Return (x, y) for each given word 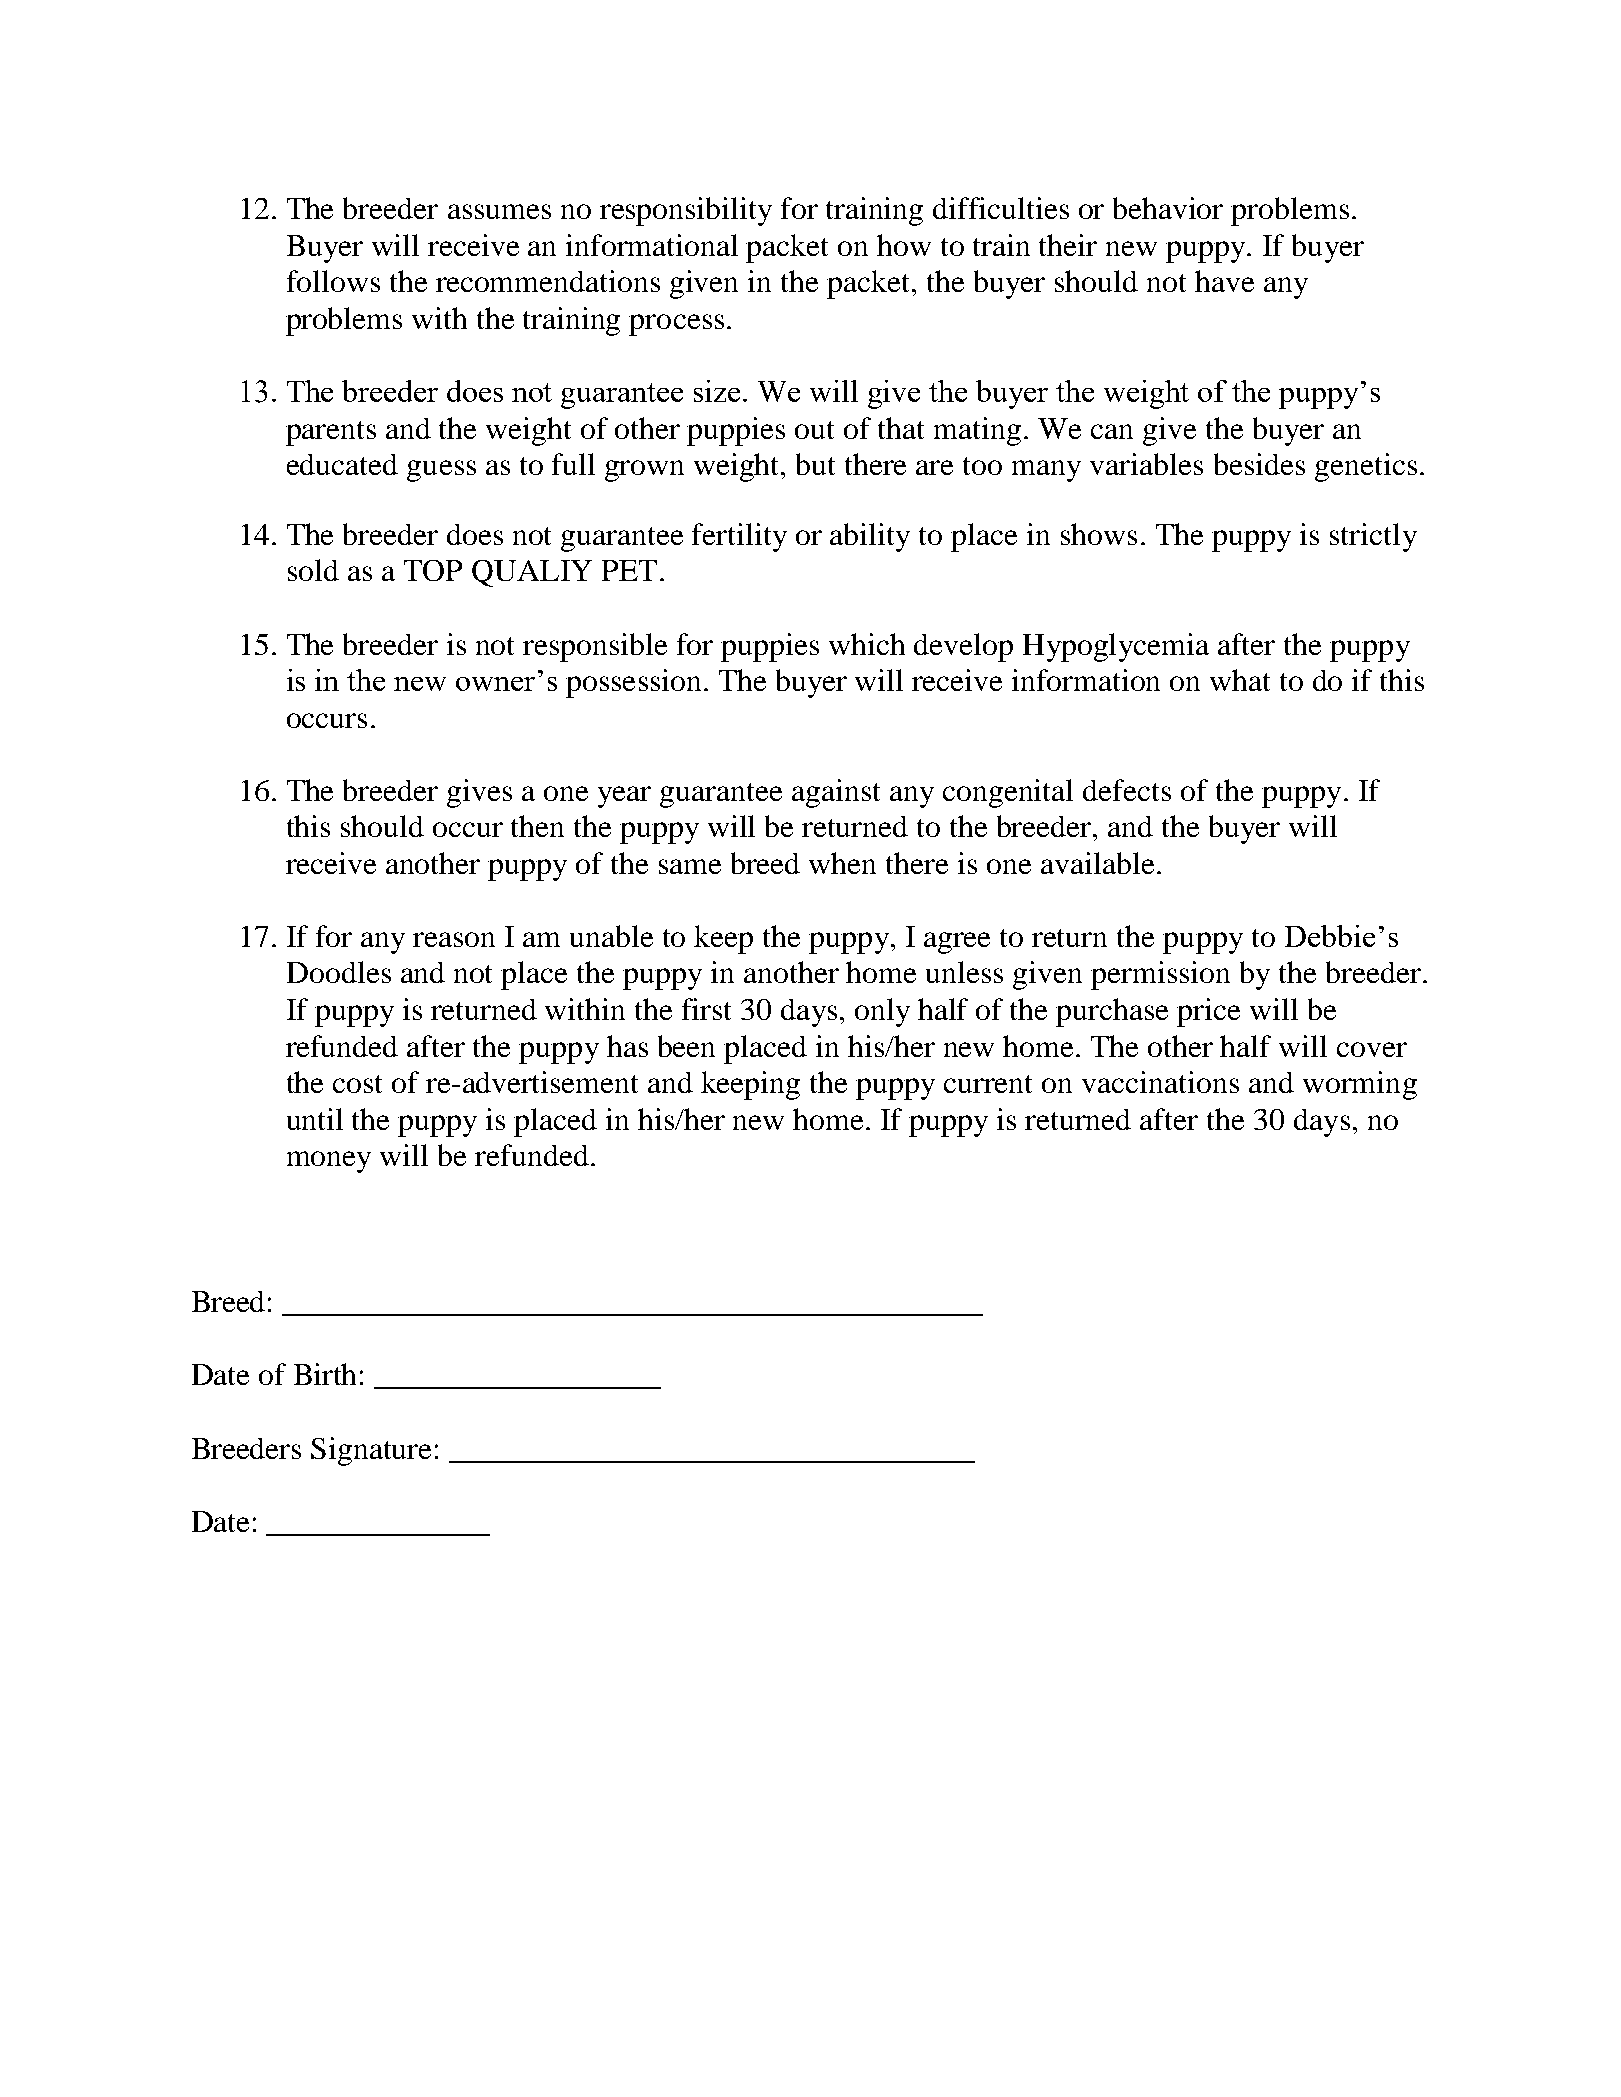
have (1224, 281)
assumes (499, 211)
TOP (433, 570)
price (1208, 1012)
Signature (371, 1451)
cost (357, 1084)
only (882, 1012)
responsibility (686, 211)
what (1240, 680)
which (867, 644)
